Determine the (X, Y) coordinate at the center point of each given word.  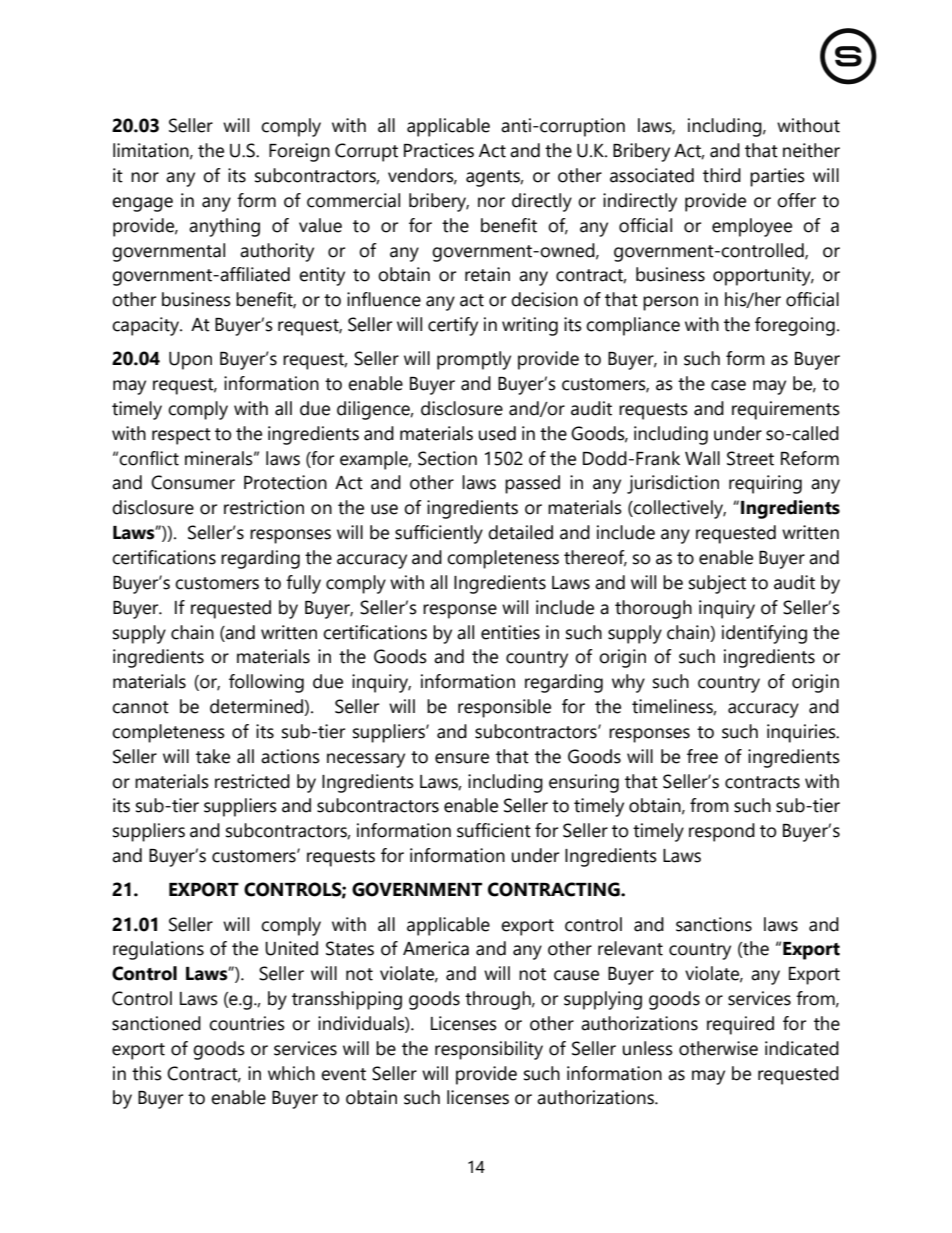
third (722, 175)
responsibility (489, 1050)
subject (717, 584)
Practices (439, 150)
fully (303, 584)
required (740, 1025)
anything (224, 227)
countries (247, 1023)
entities (510, 632)
